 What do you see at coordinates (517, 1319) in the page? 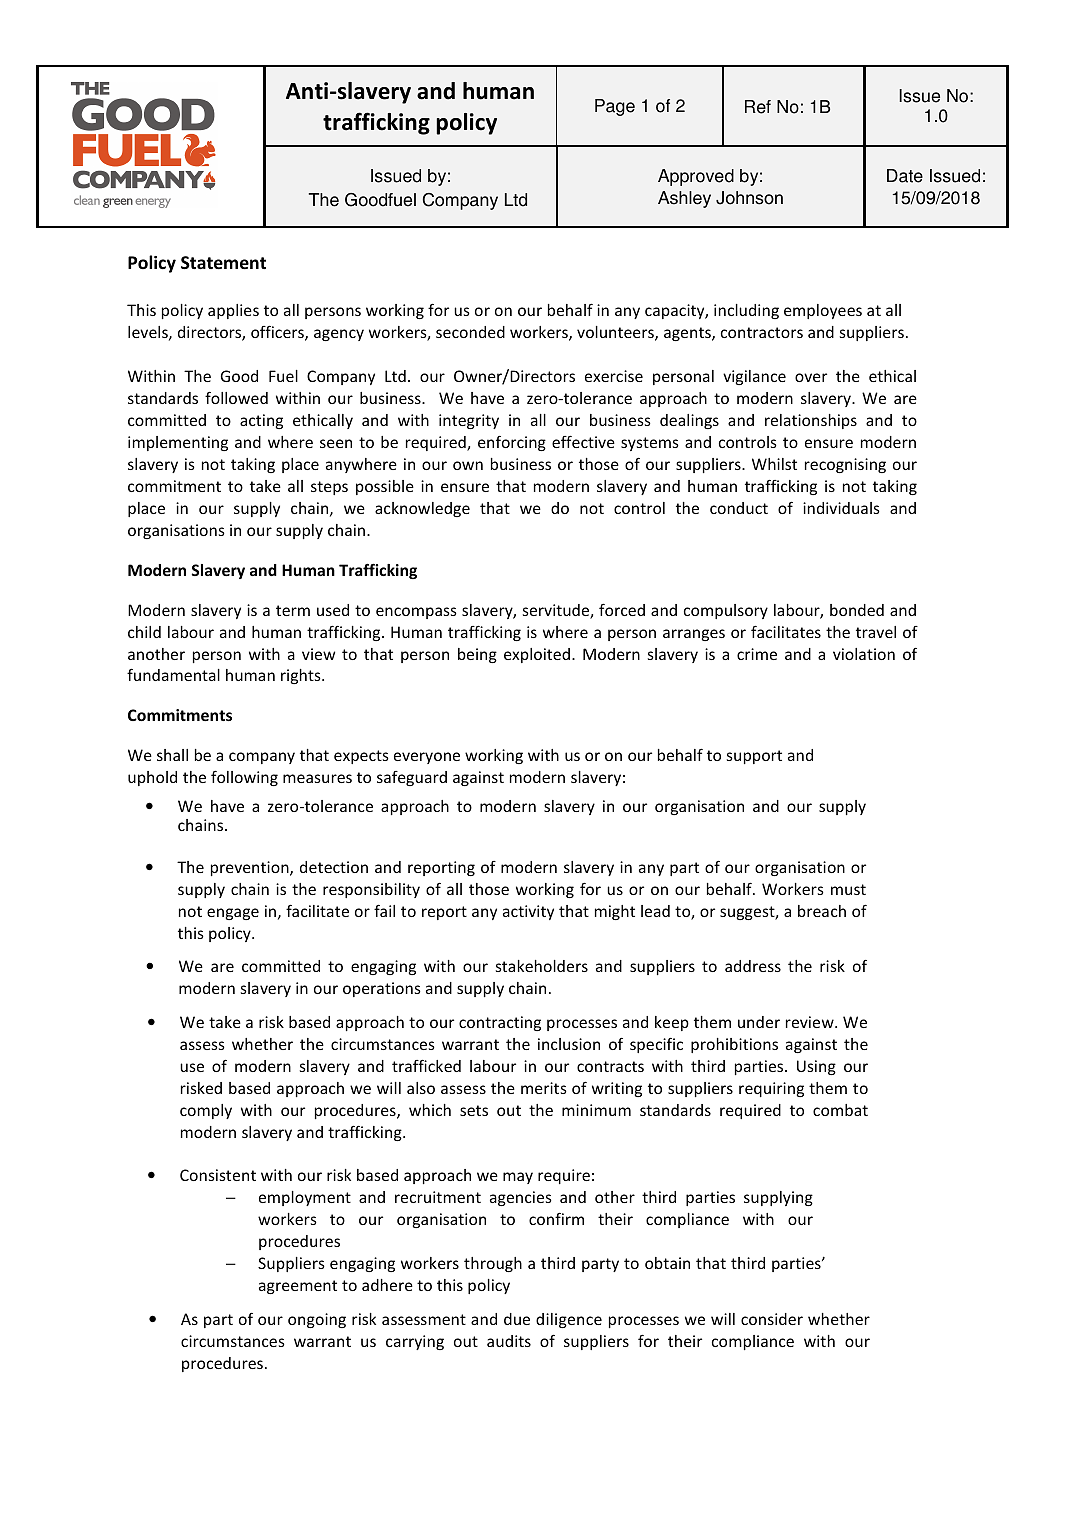
I see `due` at bounding box center [517, 1319].
